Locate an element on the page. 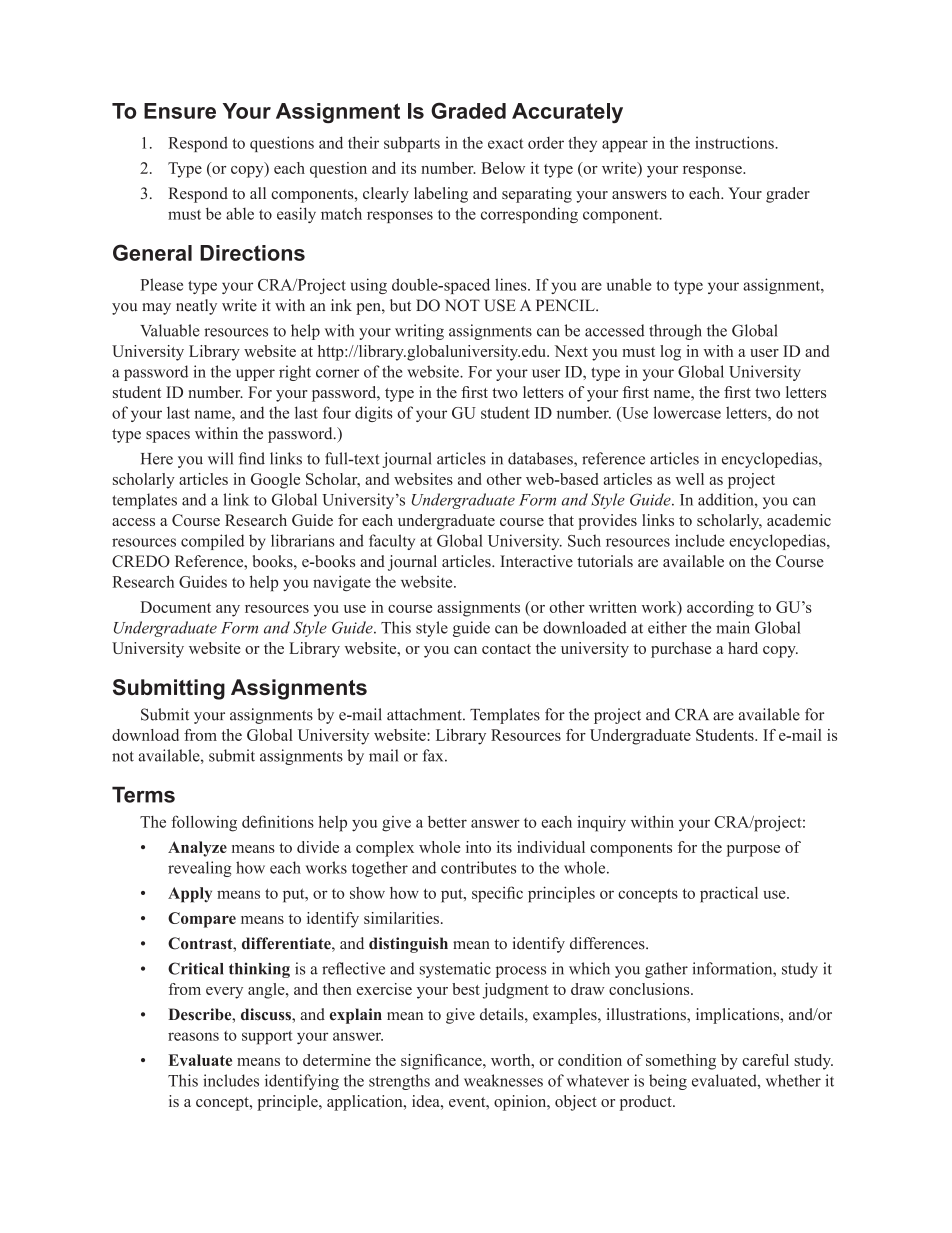 The width and height of the image is (952, 1233). Analyze is located at coordinates (197, 849).
